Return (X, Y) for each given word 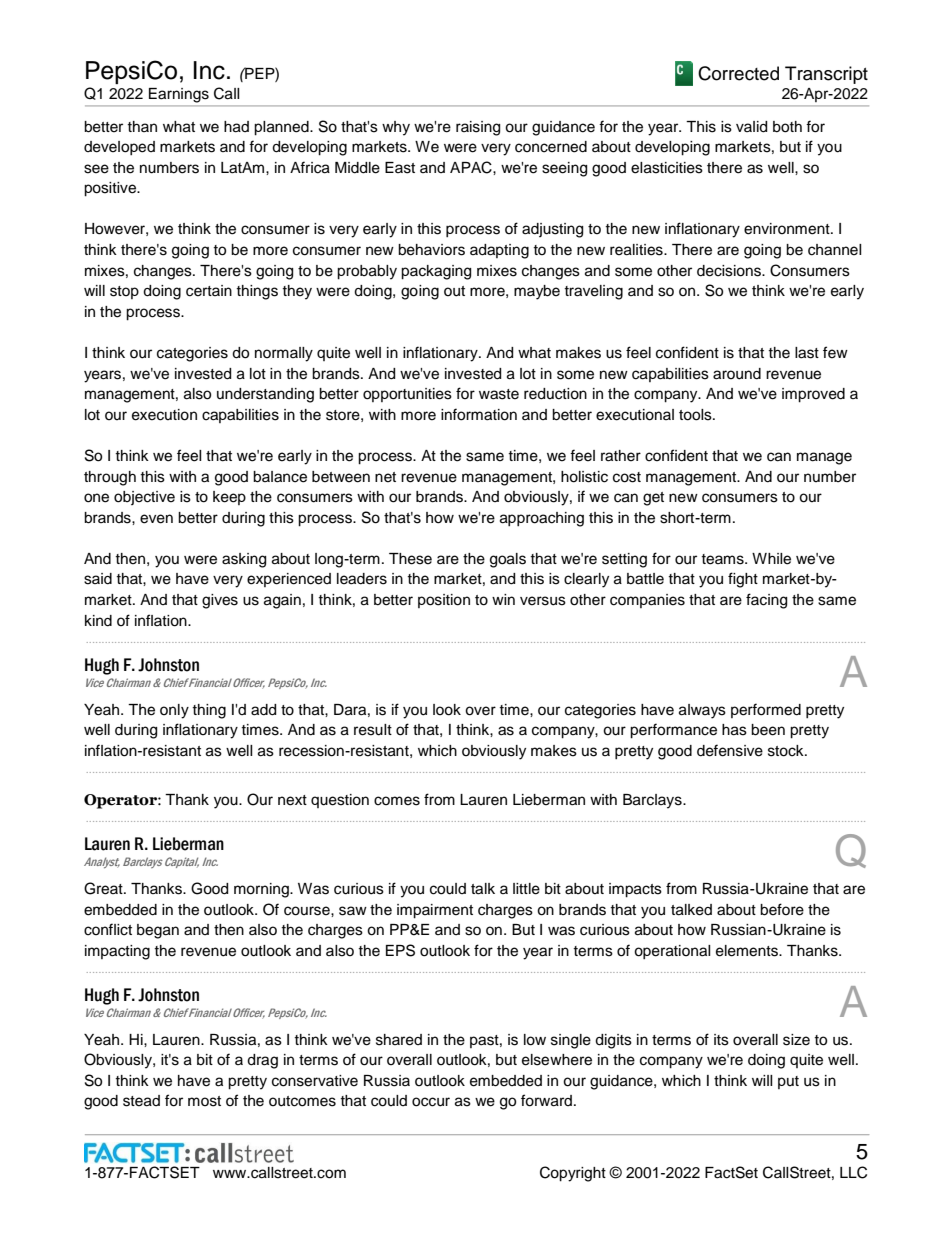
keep (229, 498)
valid (751, 127)
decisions (730, 271)
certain (209, 291)
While (771, 559)
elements (748, 951)
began (158, 931)
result (373, 730)
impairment (435, 911)
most (204, 1101)
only (174, 711)
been (768, 730)
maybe (537, 292)
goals (508, 560)
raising (478, 128)
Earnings (179, 95)
